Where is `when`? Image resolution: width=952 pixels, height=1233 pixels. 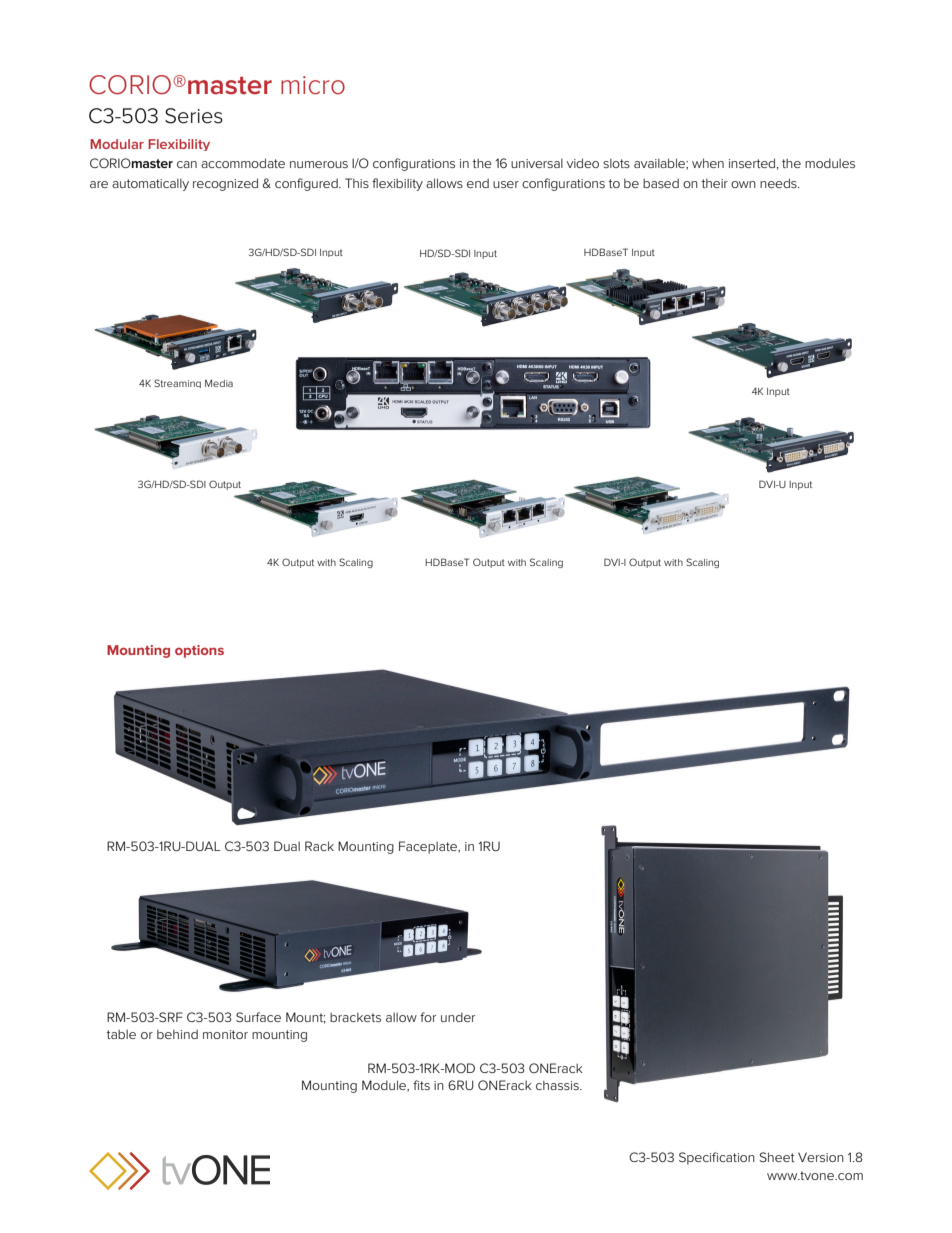
when is located at coordinates (708, 163).
